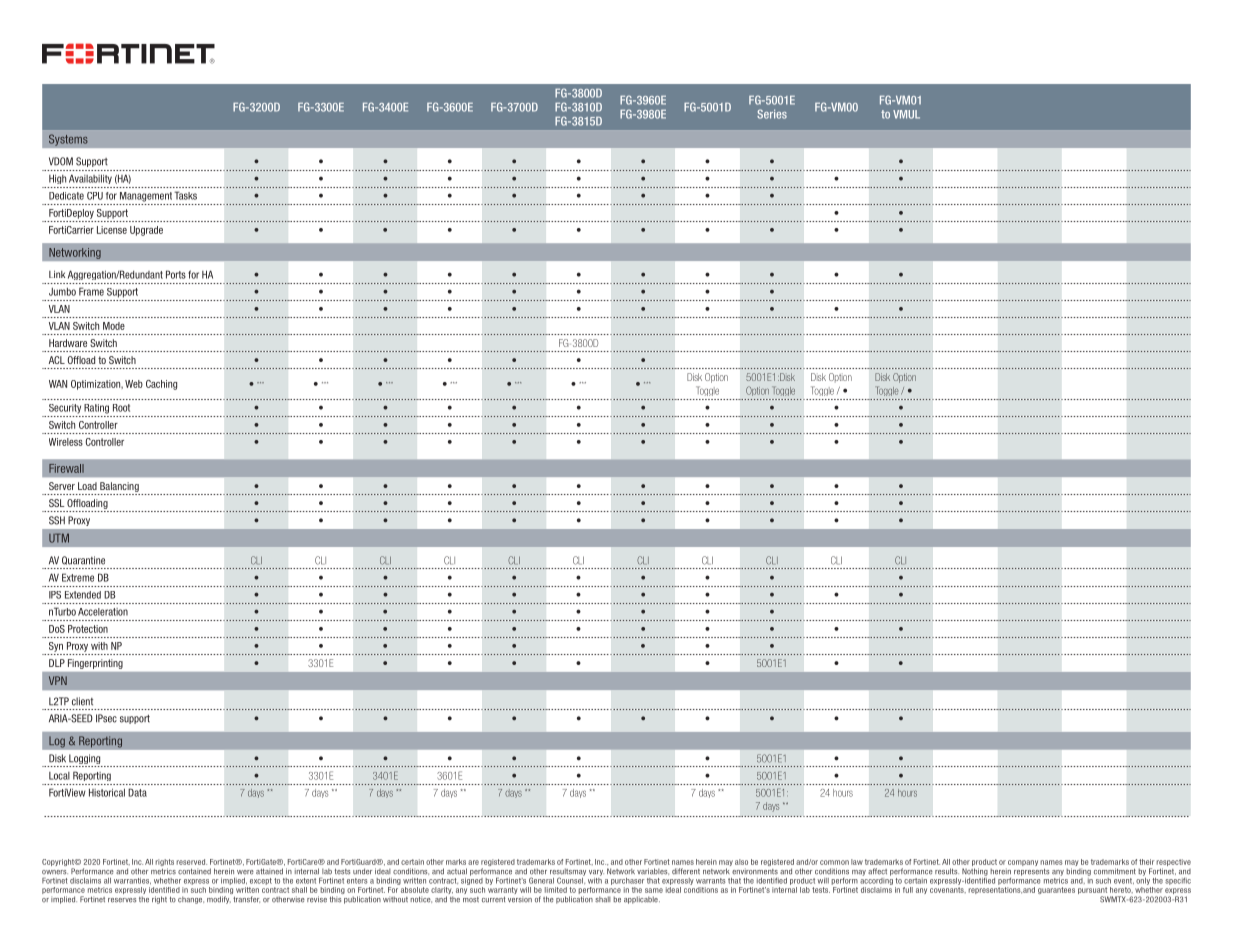 The height and width of the page is (952, 1233). I want to click on contained, so click(194, 871).
